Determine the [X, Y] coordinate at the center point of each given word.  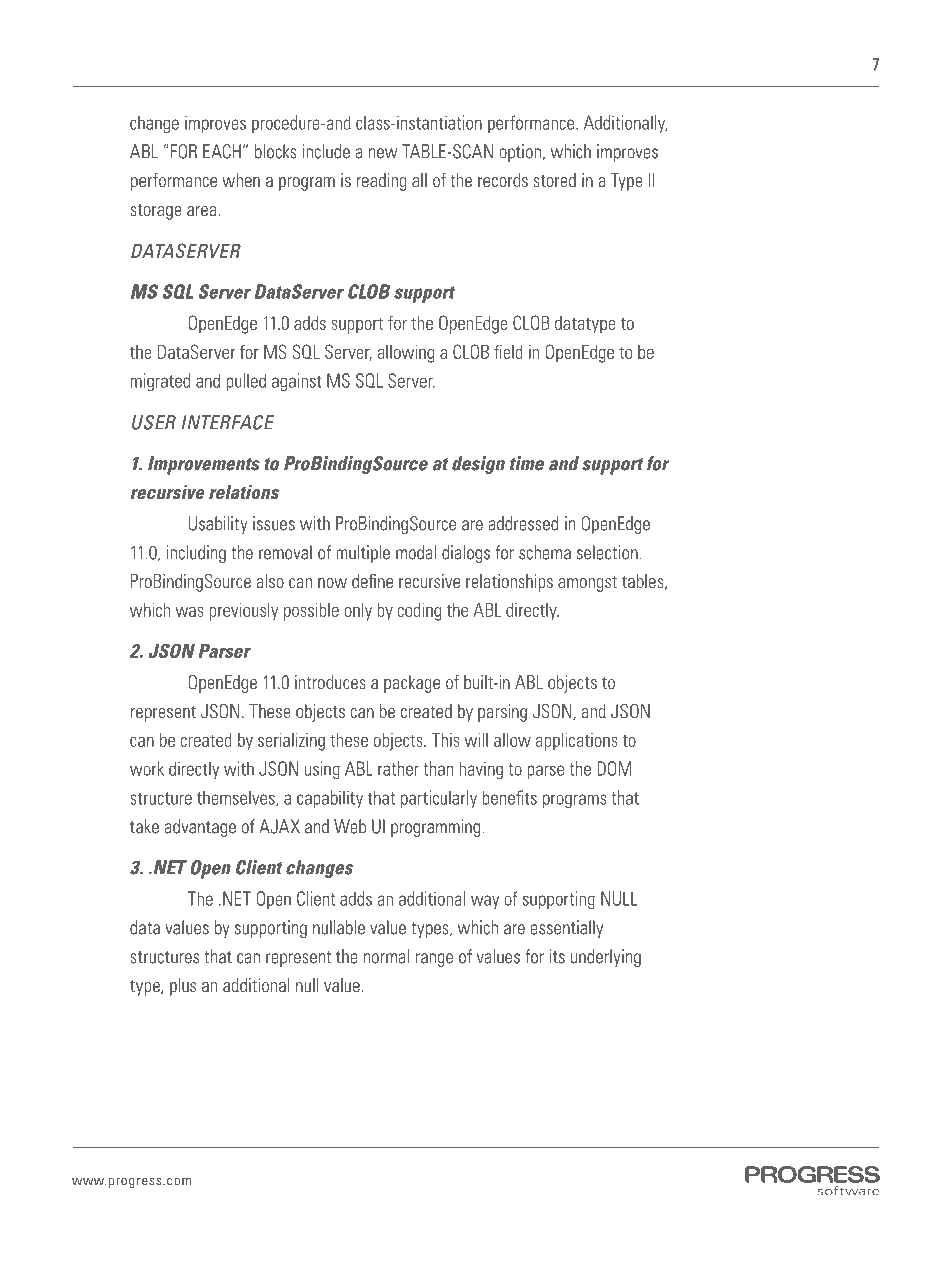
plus [183, 987]
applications [577, 742]
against [297, 382]
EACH [222, 151]
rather [398, 768]
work [147, 768]
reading [382, 182]
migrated [160, 382]
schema [545, 552]
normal [386, 956]
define [372, 581]
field [508, 352]
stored [554, 180]
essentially [566, 929]
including [196, 554]
